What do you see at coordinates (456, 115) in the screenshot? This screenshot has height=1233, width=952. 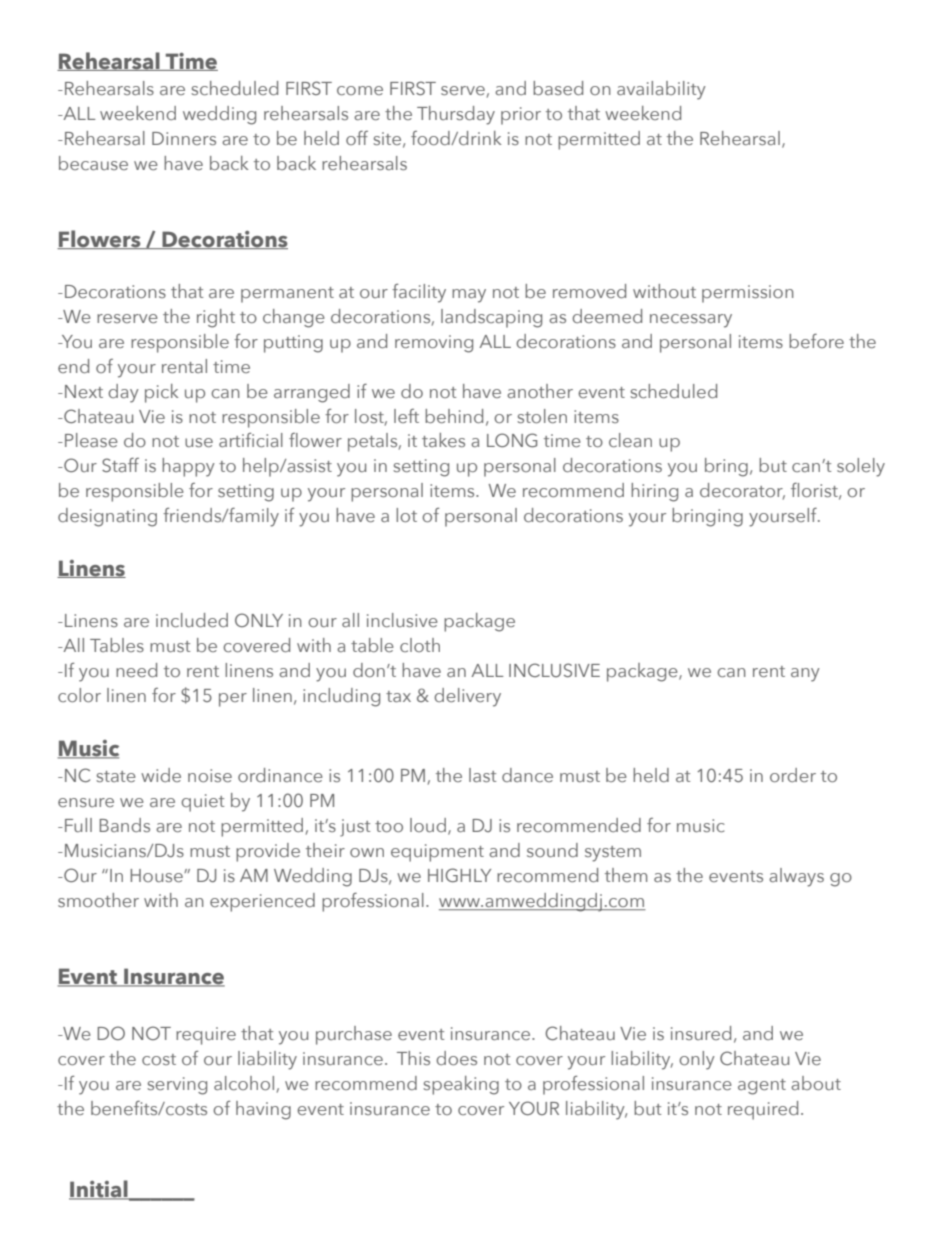 I see `Thursday` at bounding box center [456, 115].
